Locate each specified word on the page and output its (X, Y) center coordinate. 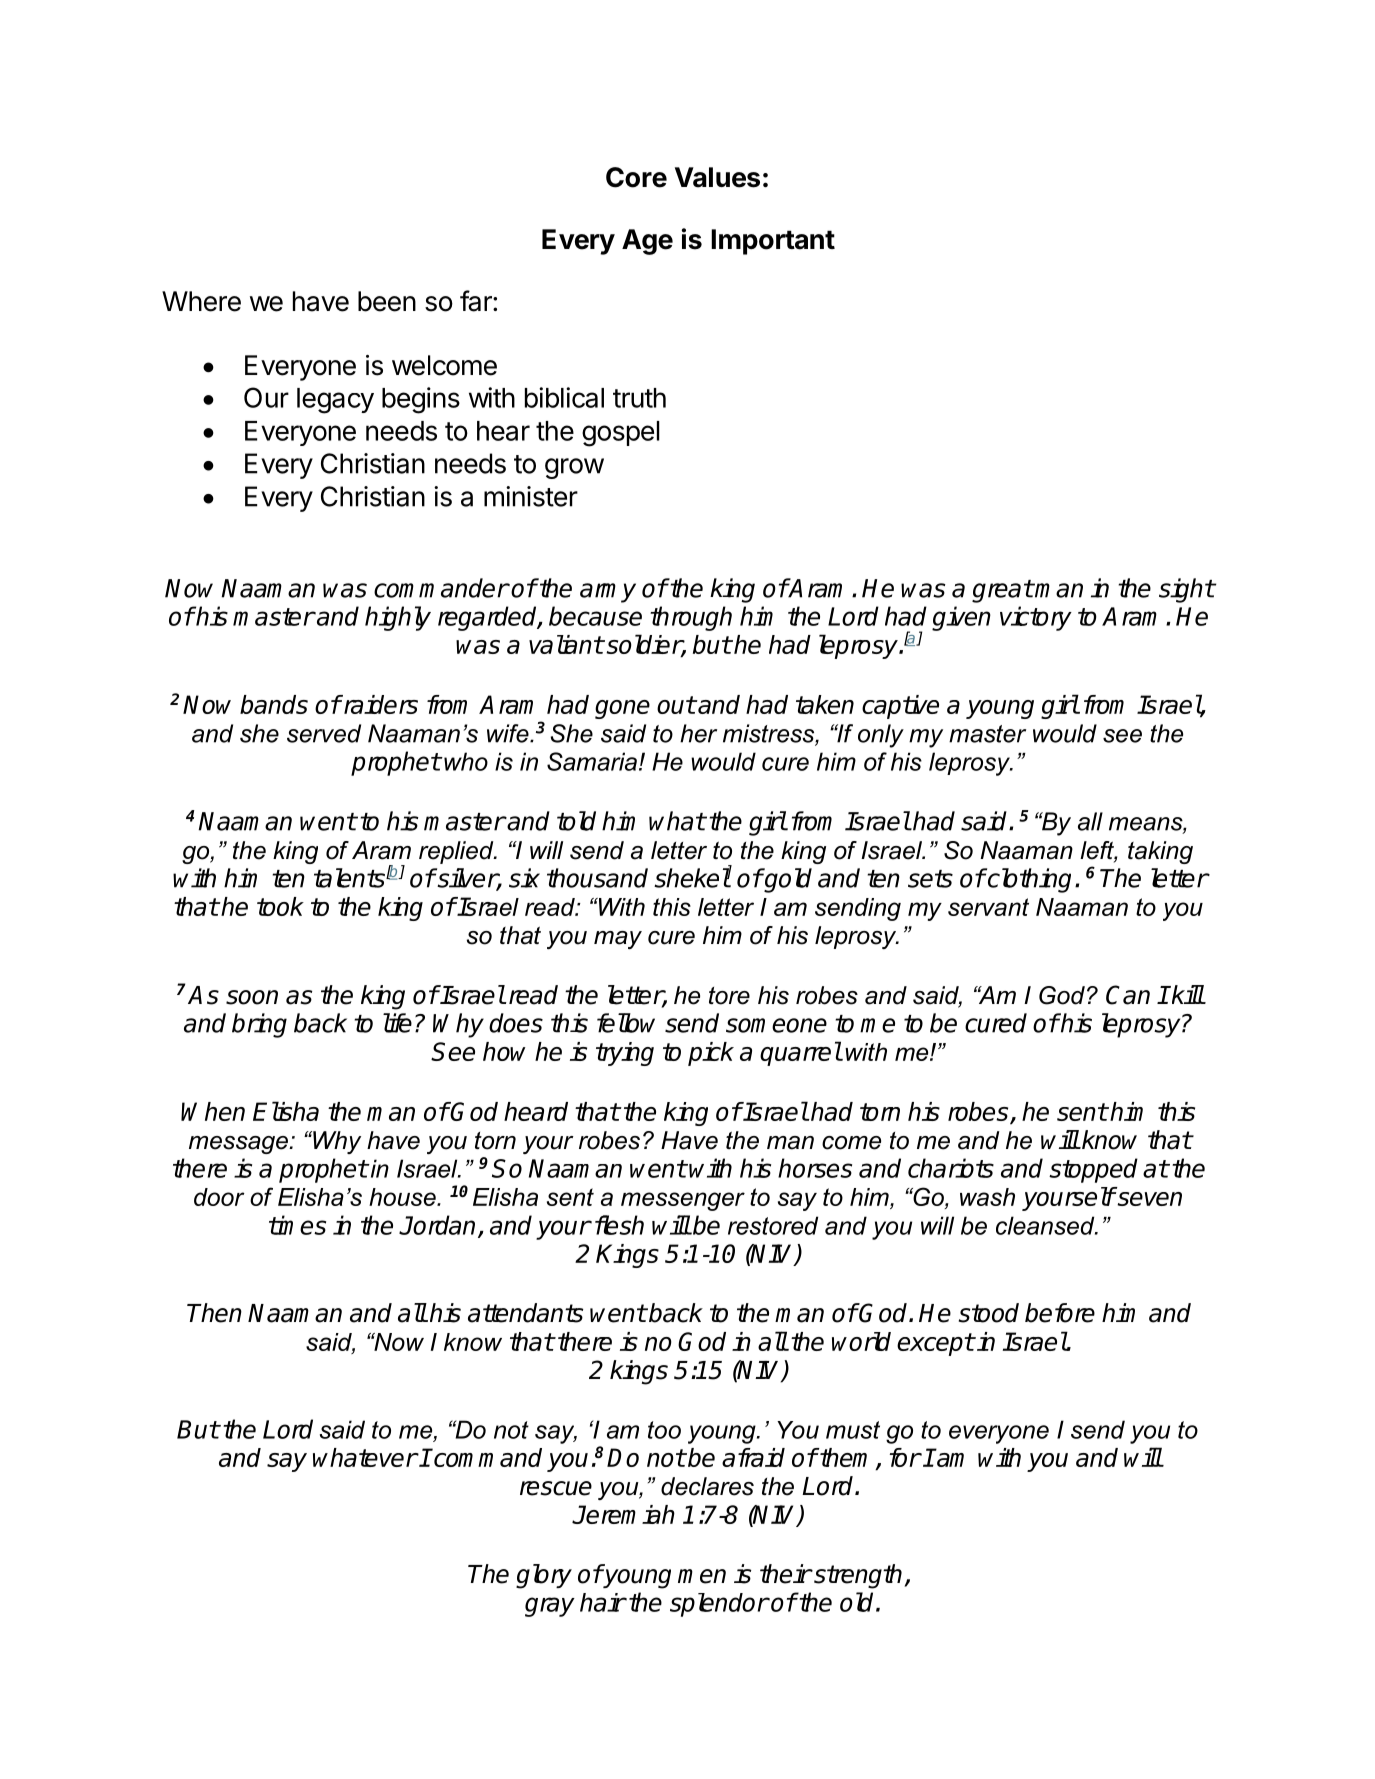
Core (636, 177)
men (702, 1576)
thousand (597, 878)
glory (544, 1576)
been (387, 301)
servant (988, 907)
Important (773, 242)
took (280, 906)
